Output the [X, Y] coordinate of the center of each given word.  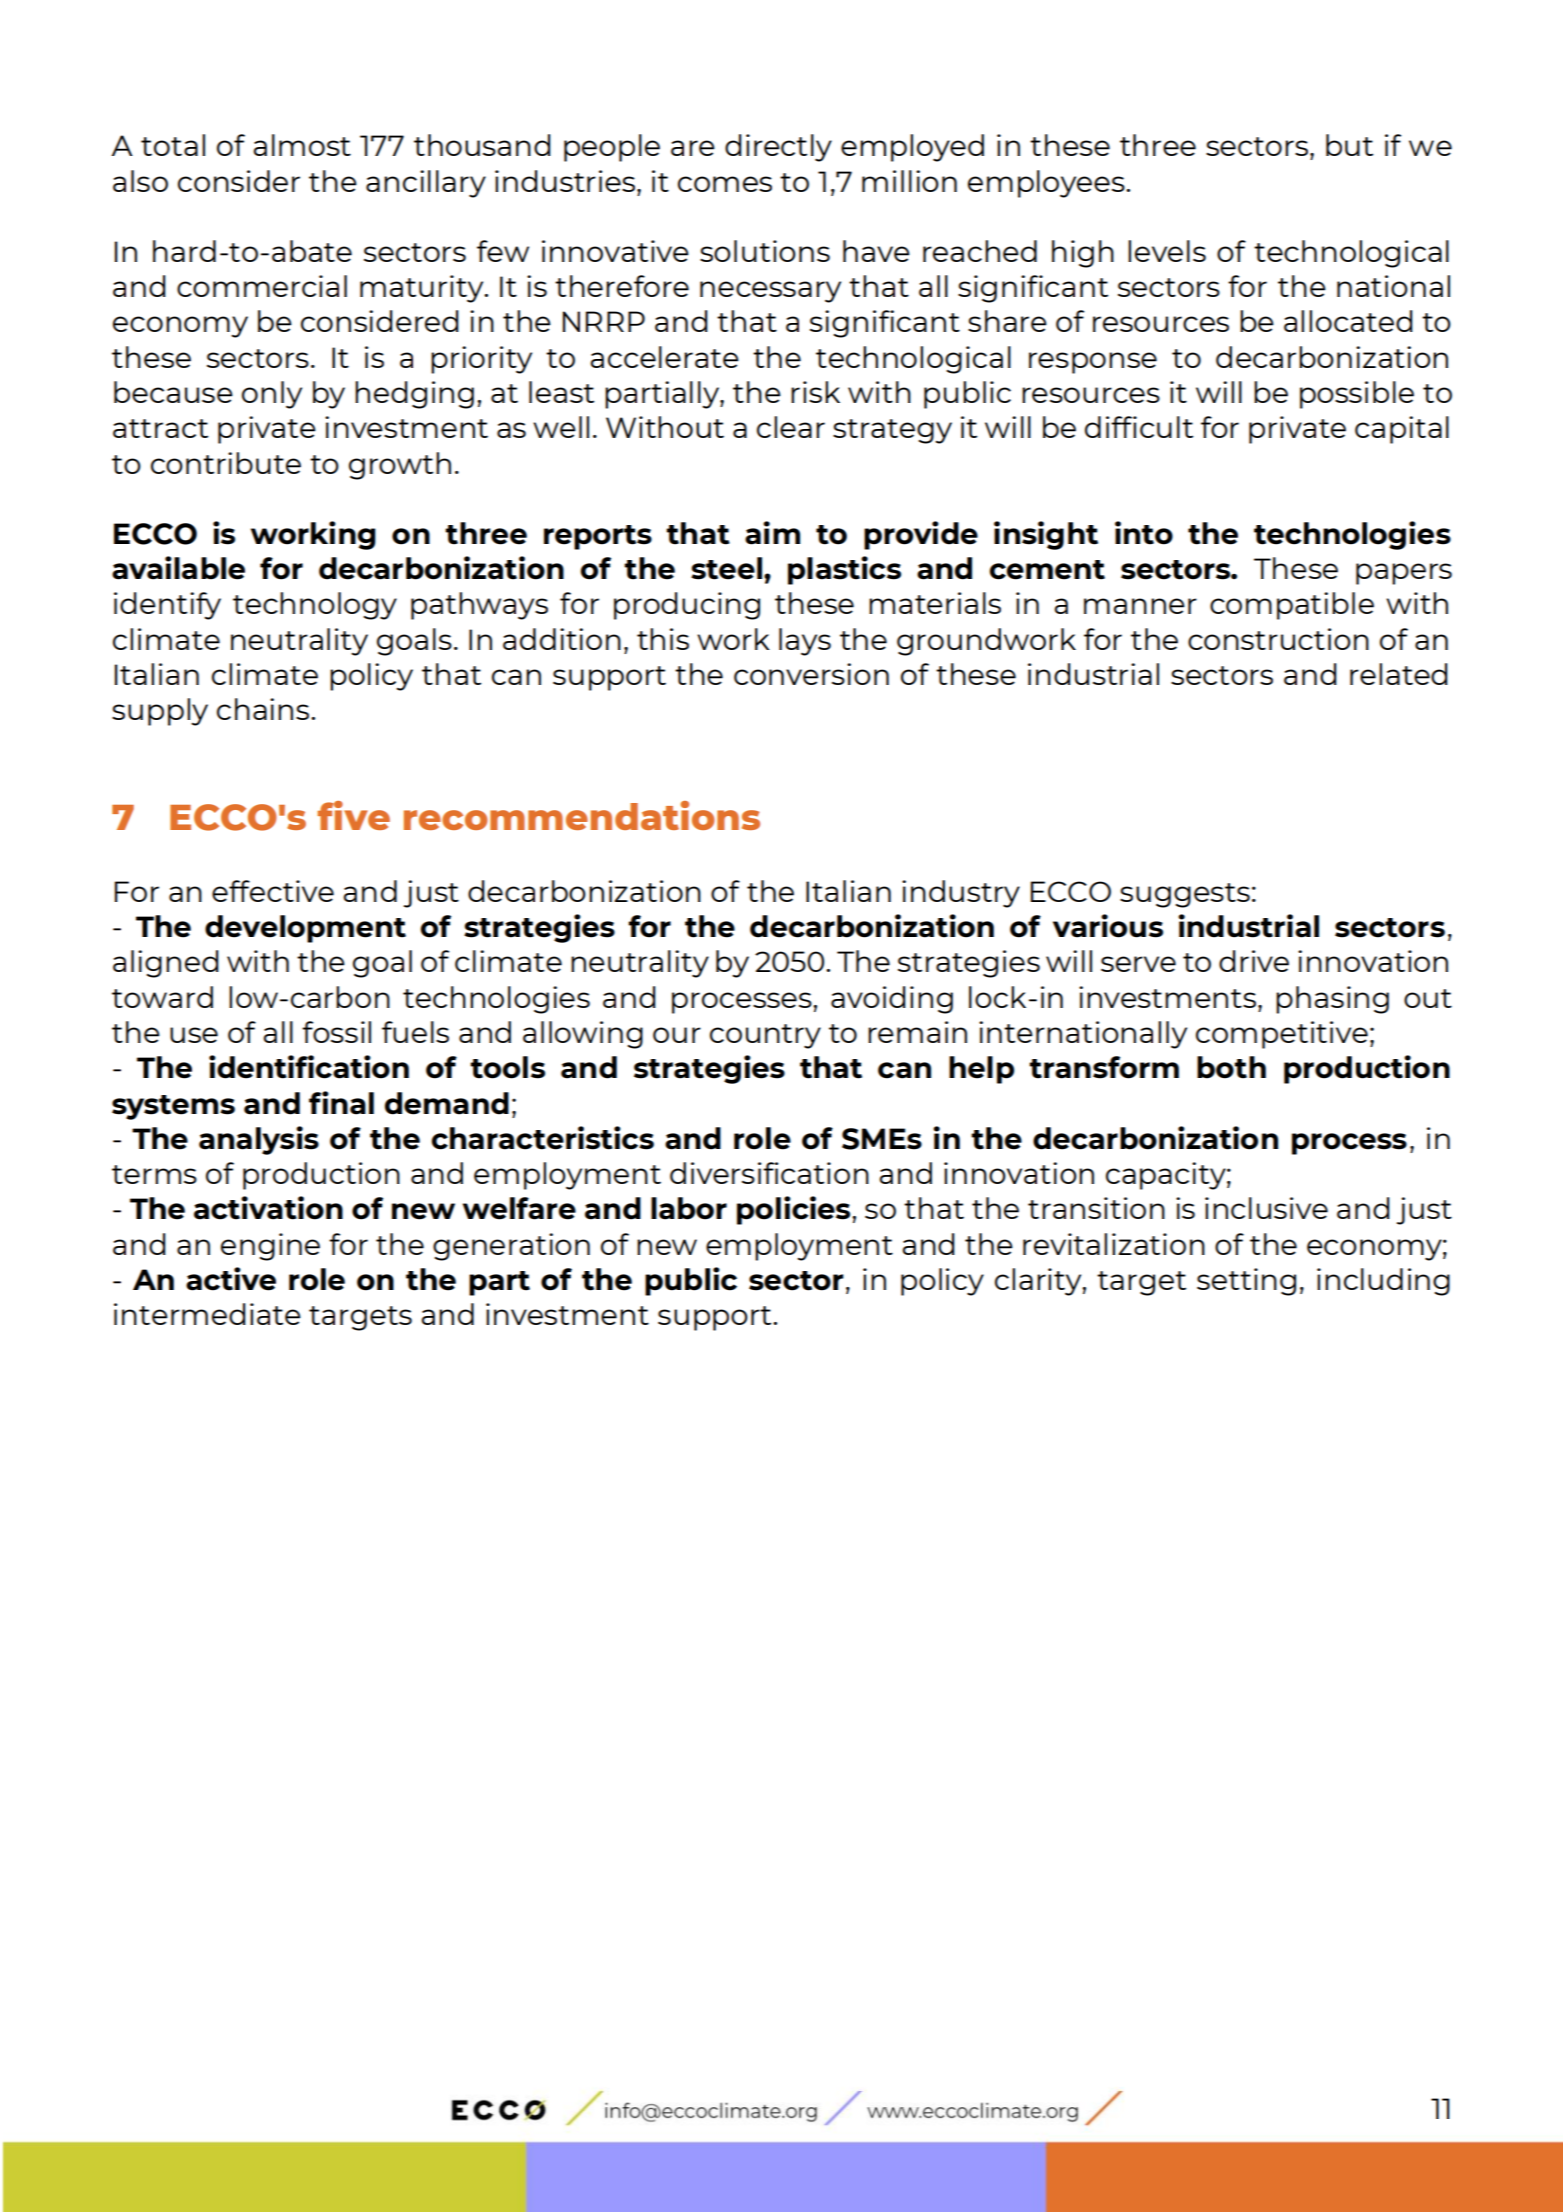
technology [315, 606]
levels [1167, 251]
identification [309, 1067]
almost [302, 145]
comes [725, 184]
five [353, 815]
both [1231, 1067]
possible [1357, 395]
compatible [1292, 606]
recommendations [582, 815]
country [765, 1036]
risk [815, 392]
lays [805, 642]
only [272, 395]
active [231, 1279]
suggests [1185, 895]
